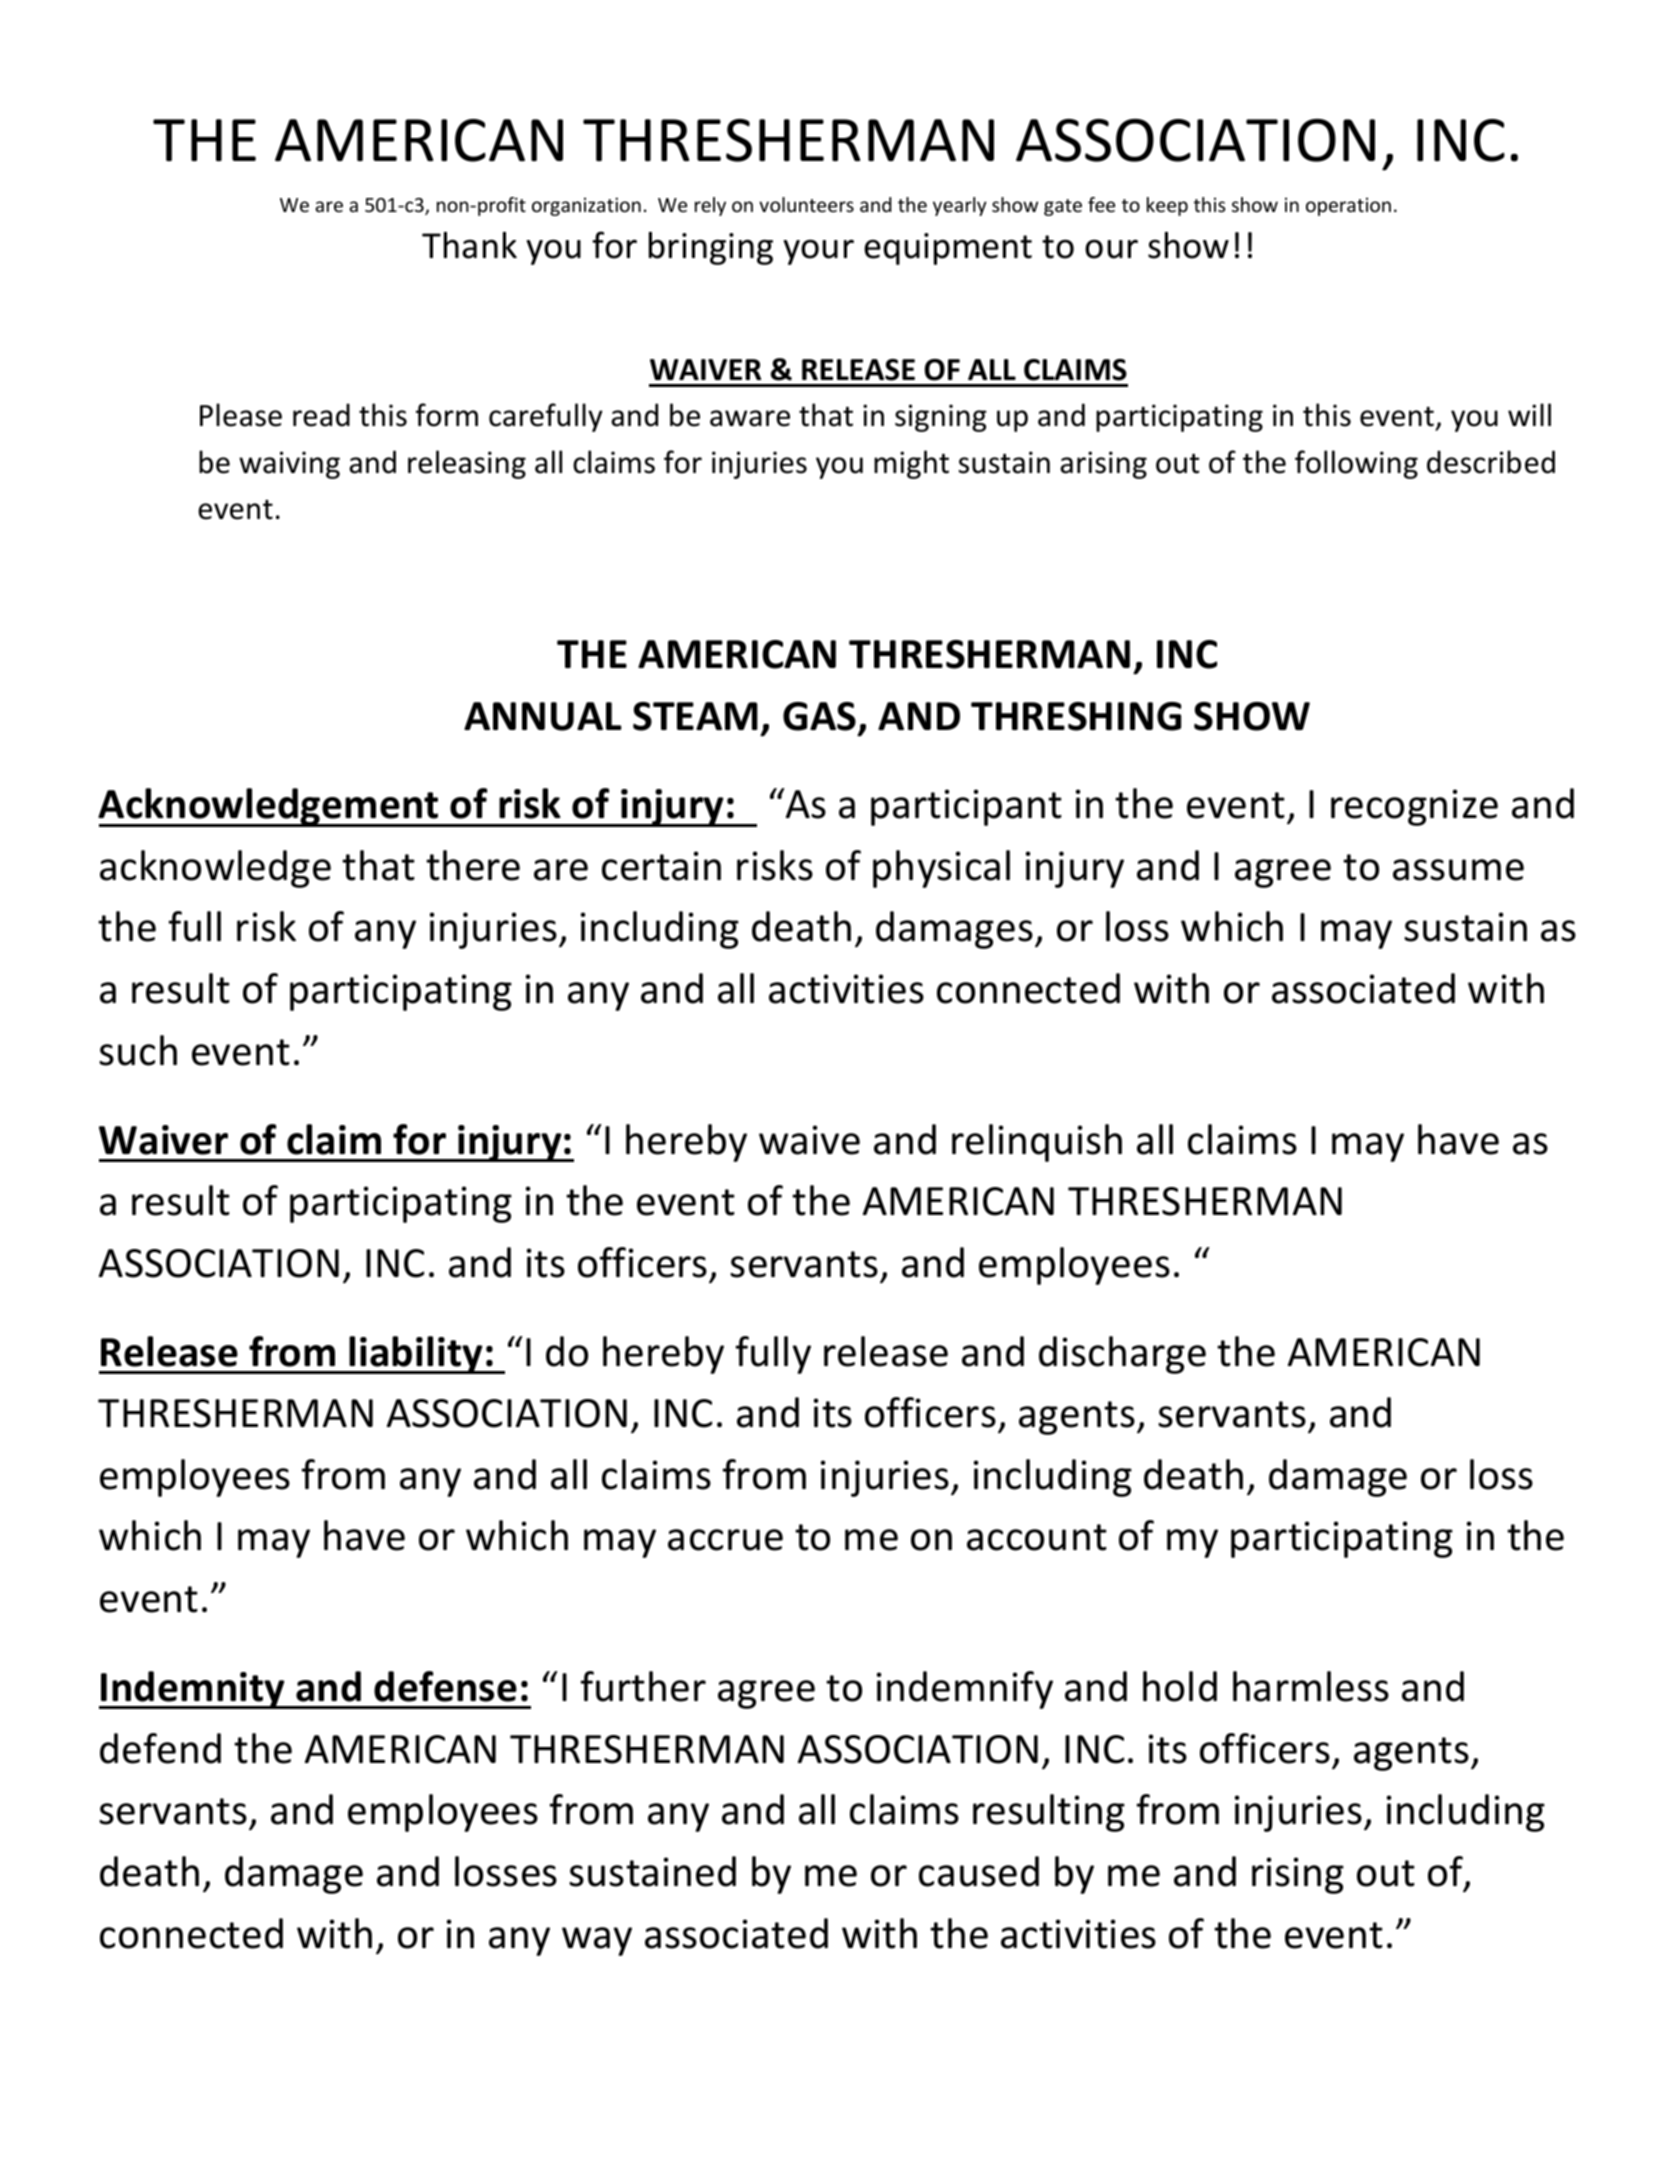 Image resolution: width=1678 pixels, height=2171 pixels. Describe the element at coordinates (1348, 206) in the screenshot. I see `operation` at that location.
